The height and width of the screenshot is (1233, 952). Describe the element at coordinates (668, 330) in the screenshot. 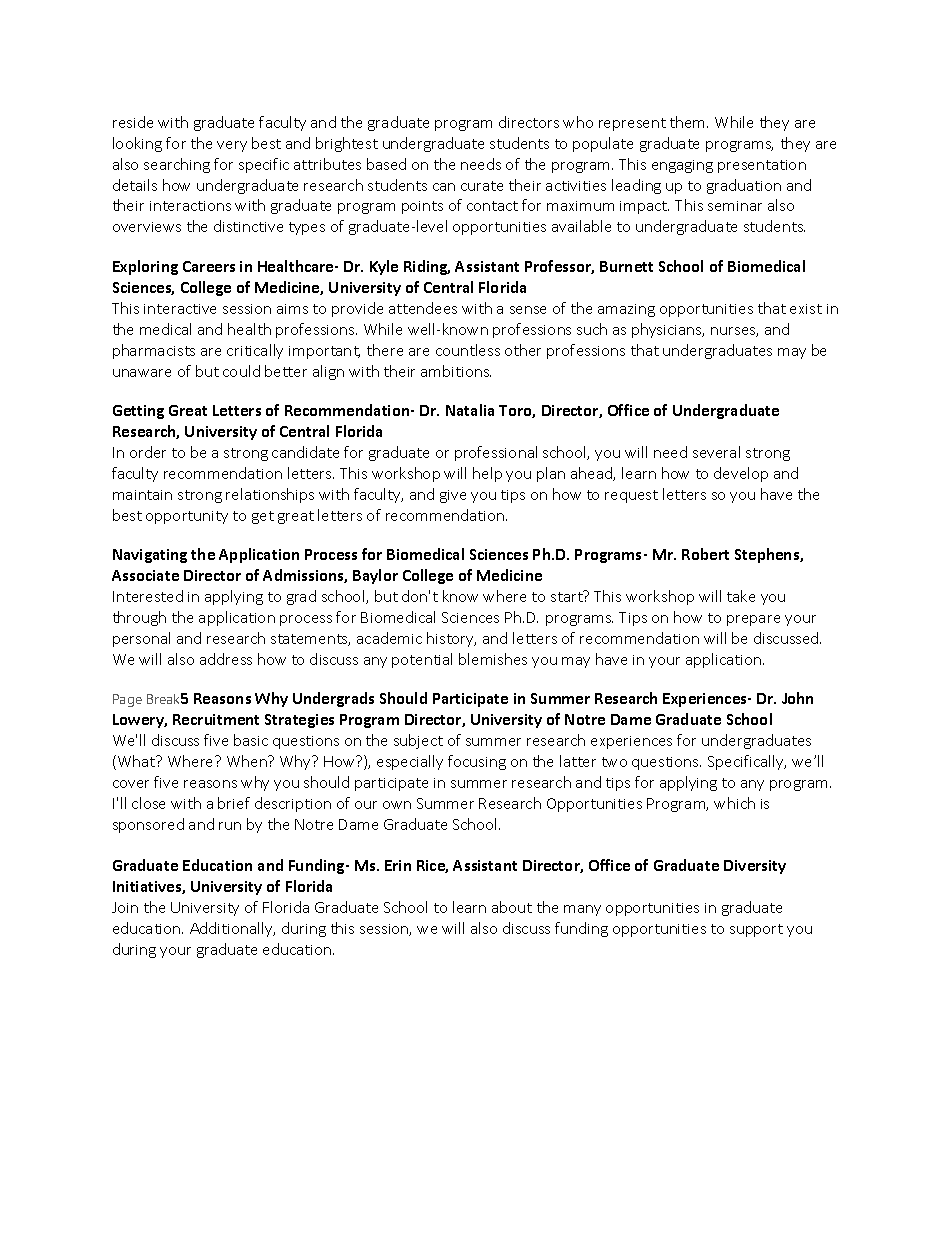

I see `physicians` at that location.
